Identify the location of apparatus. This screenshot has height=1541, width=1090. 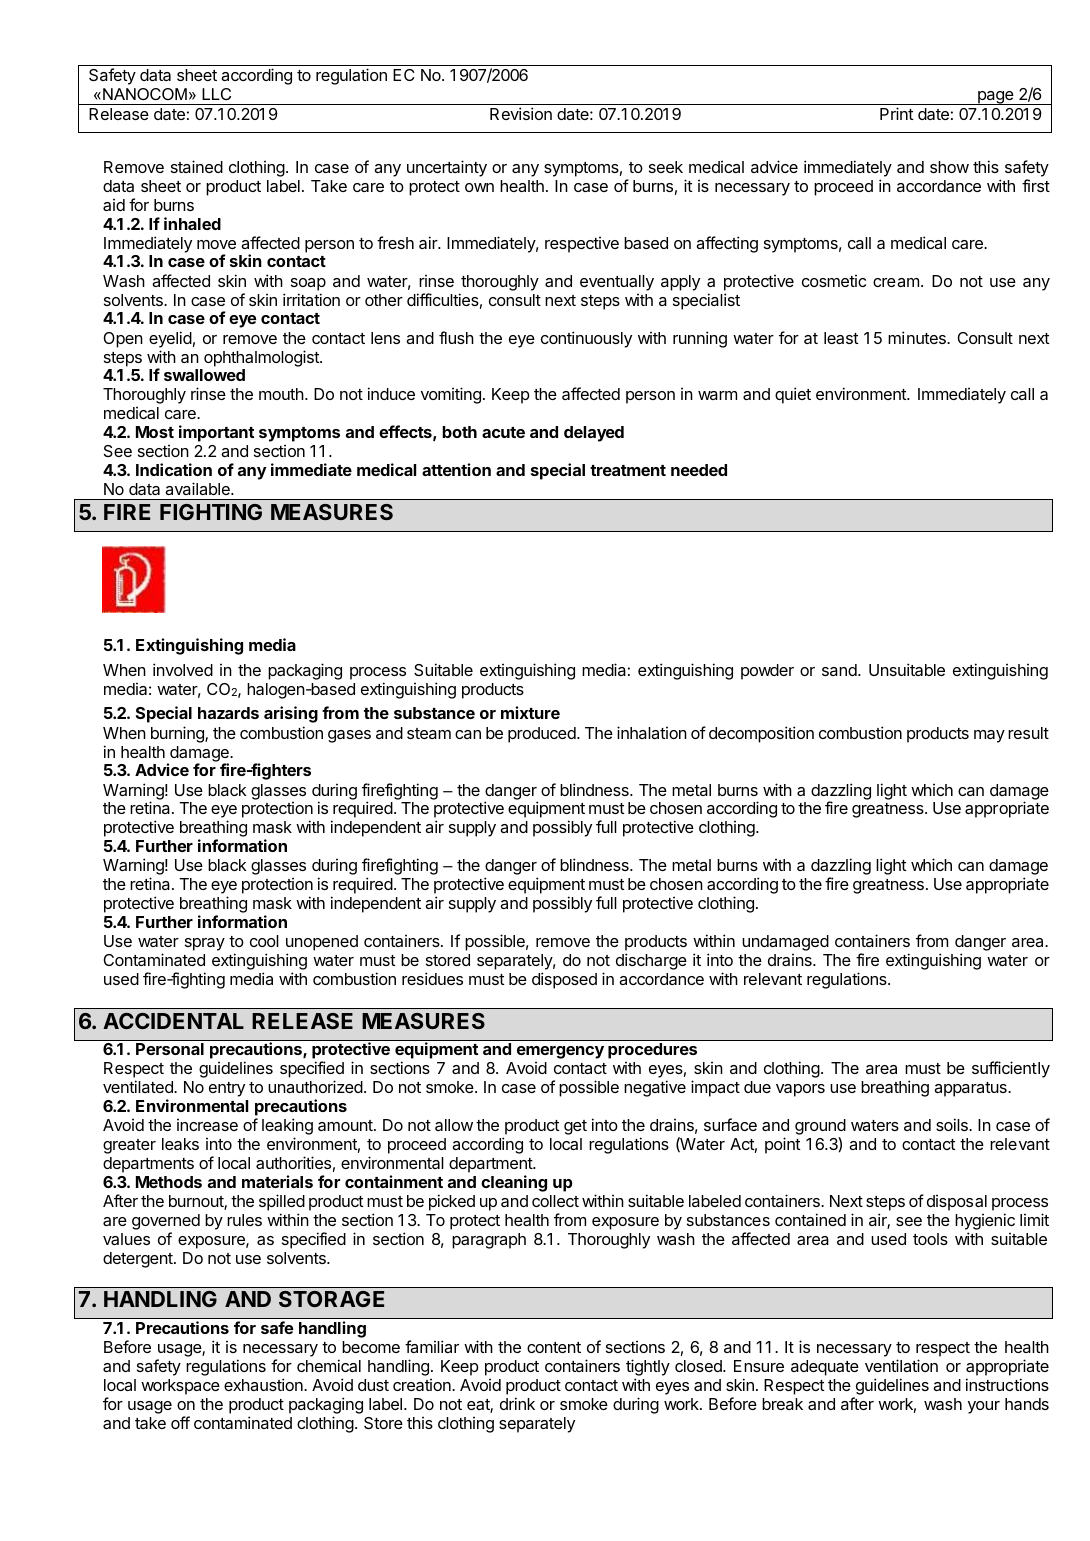
(971, 1089).
